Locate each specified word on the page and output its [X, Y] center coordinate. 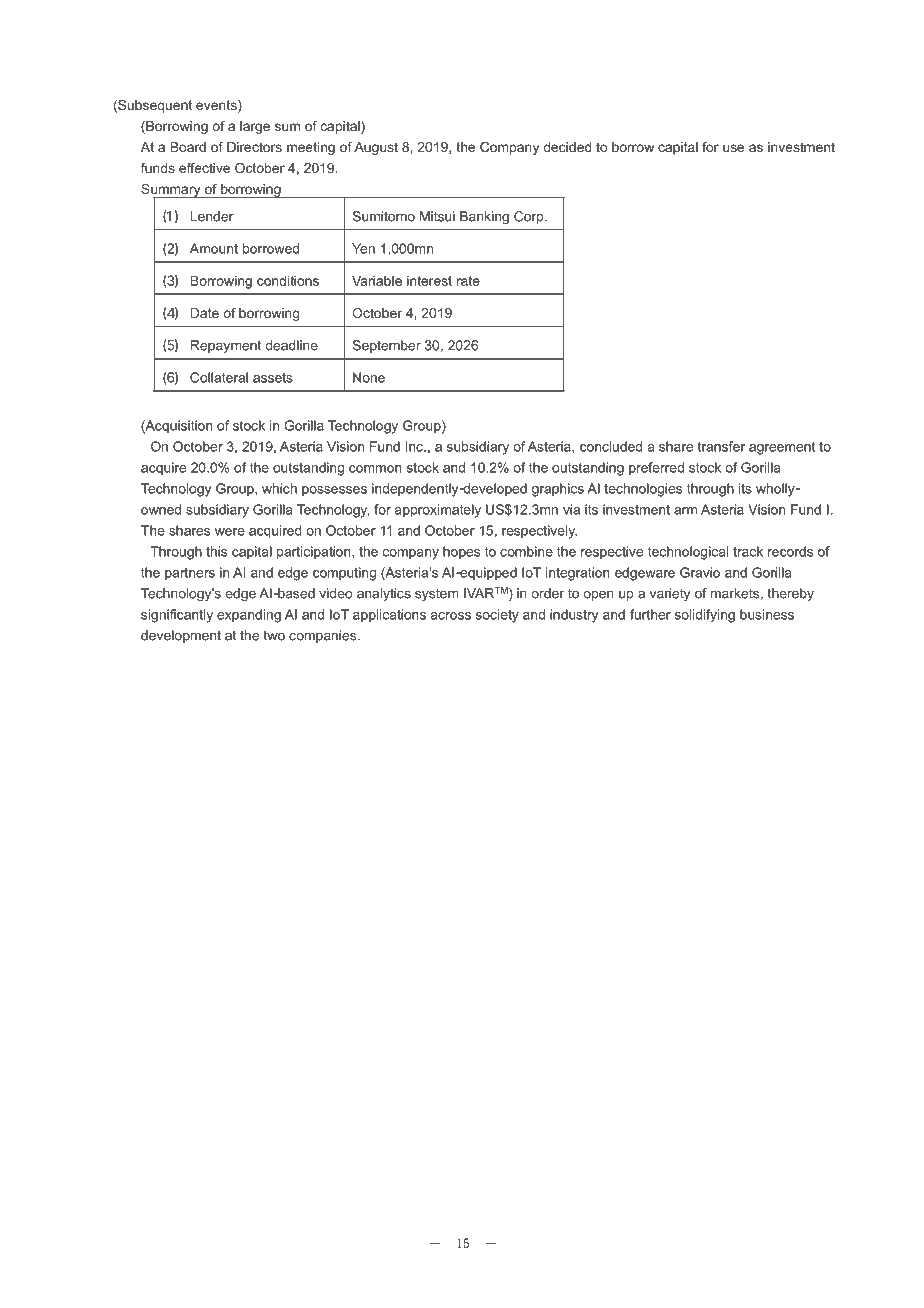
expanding [249, 616]
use [733, 148]
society [497, 616]
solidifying [705, 616]
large [255, 127]
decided [567, 147]
